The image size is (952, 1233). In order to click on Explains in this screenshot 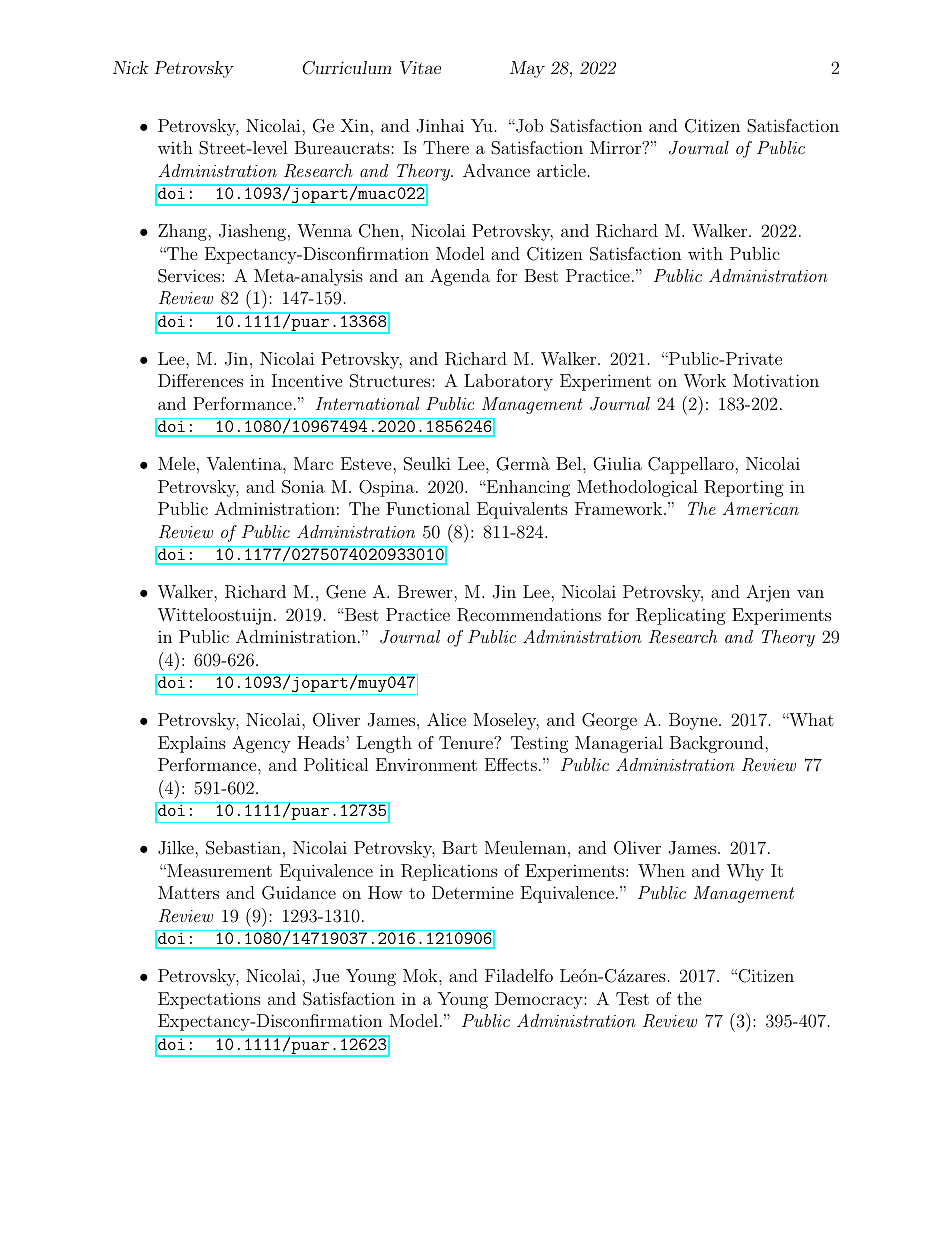, I will do `click(192, 744)`.
